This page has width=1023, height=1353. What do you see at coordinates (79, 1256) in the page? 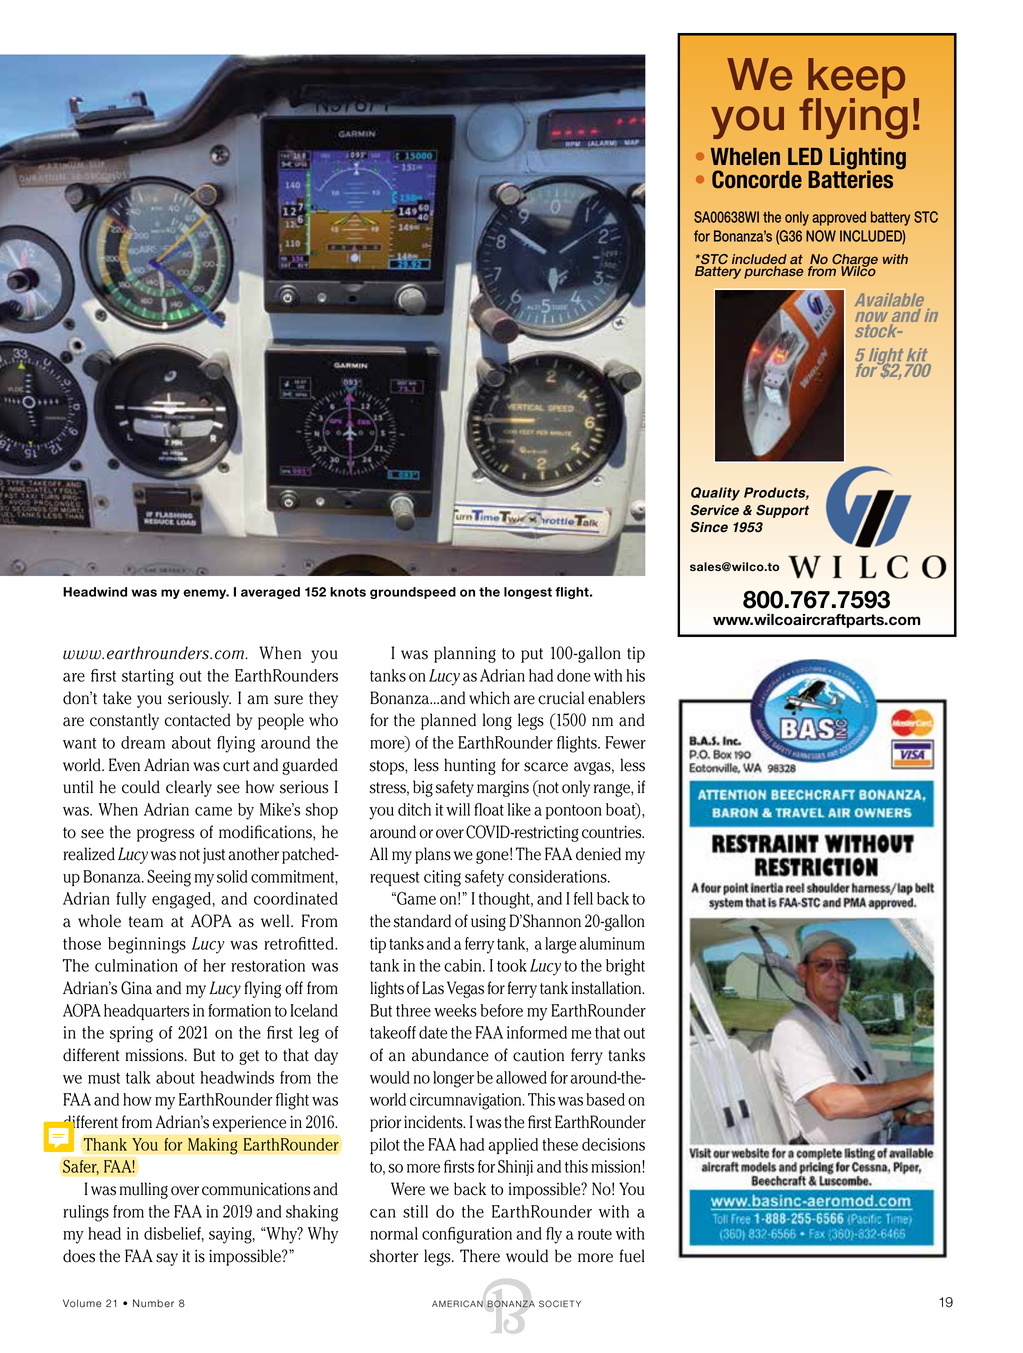
I see `does` at bounding box center [79, 1256].
